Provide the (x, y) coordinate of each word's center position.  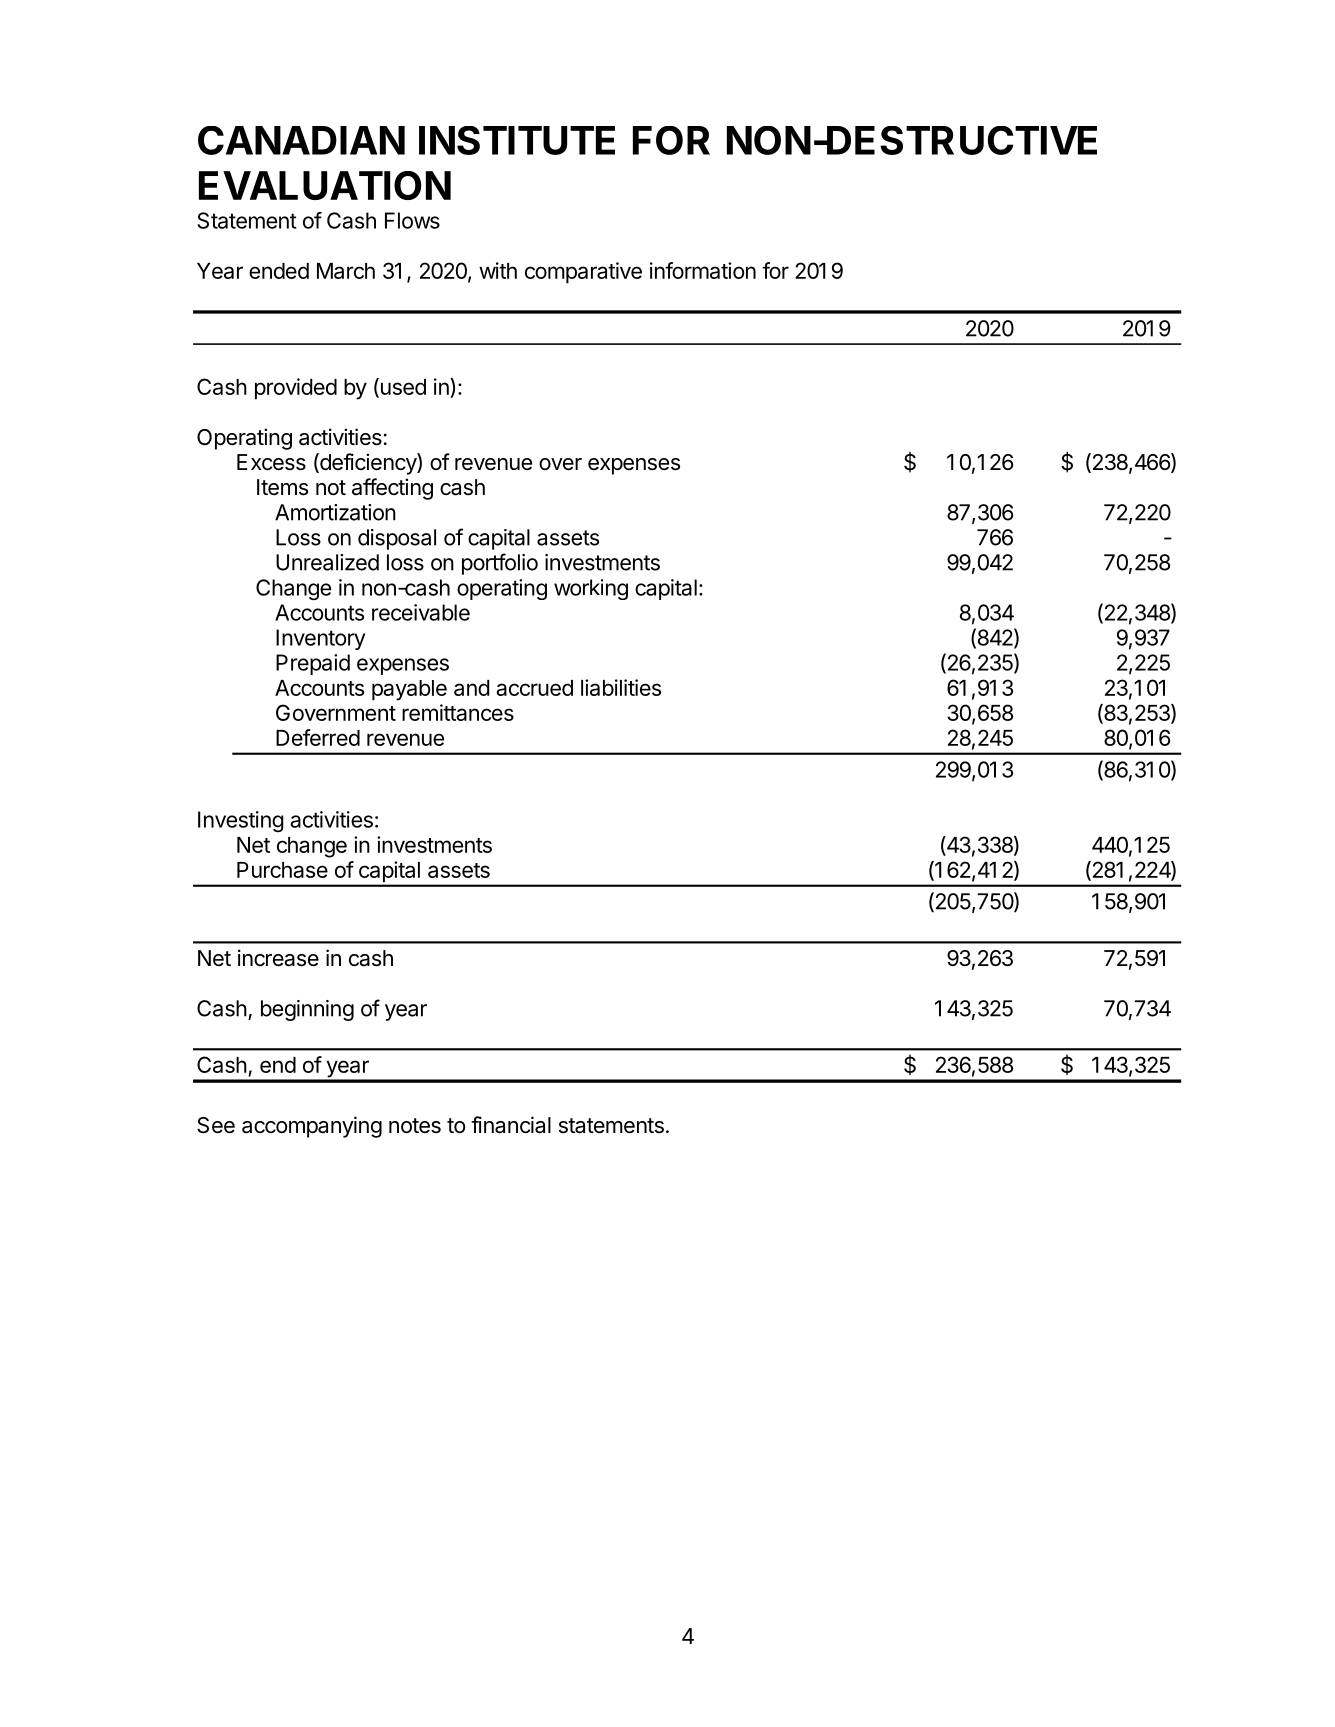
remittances (458, 712)
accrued (534, 688)
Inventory (320, 639)
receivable (421, 612)
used (402, 387)
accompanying (312, 1127)
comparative (583, 273)
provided (296, 389)
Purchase (282, 870)
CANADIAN (301, 140)
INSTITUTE (517, 140)
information (703, 270)
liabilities (621, 687)
